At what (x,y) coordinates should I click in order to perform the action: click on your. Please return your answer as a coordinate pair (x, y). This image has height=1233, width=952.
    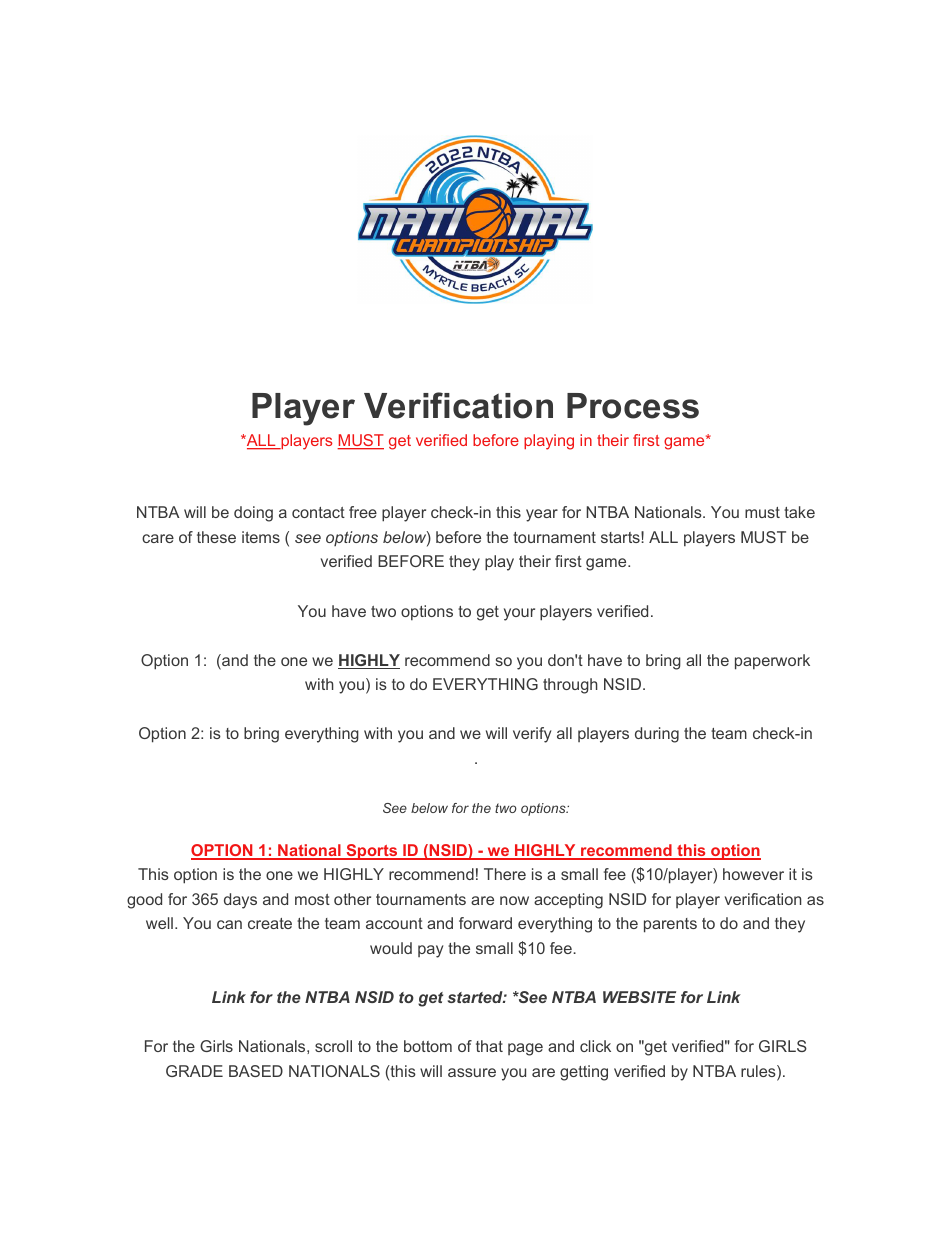
    Looking at the image, I should click on (519, 614).
